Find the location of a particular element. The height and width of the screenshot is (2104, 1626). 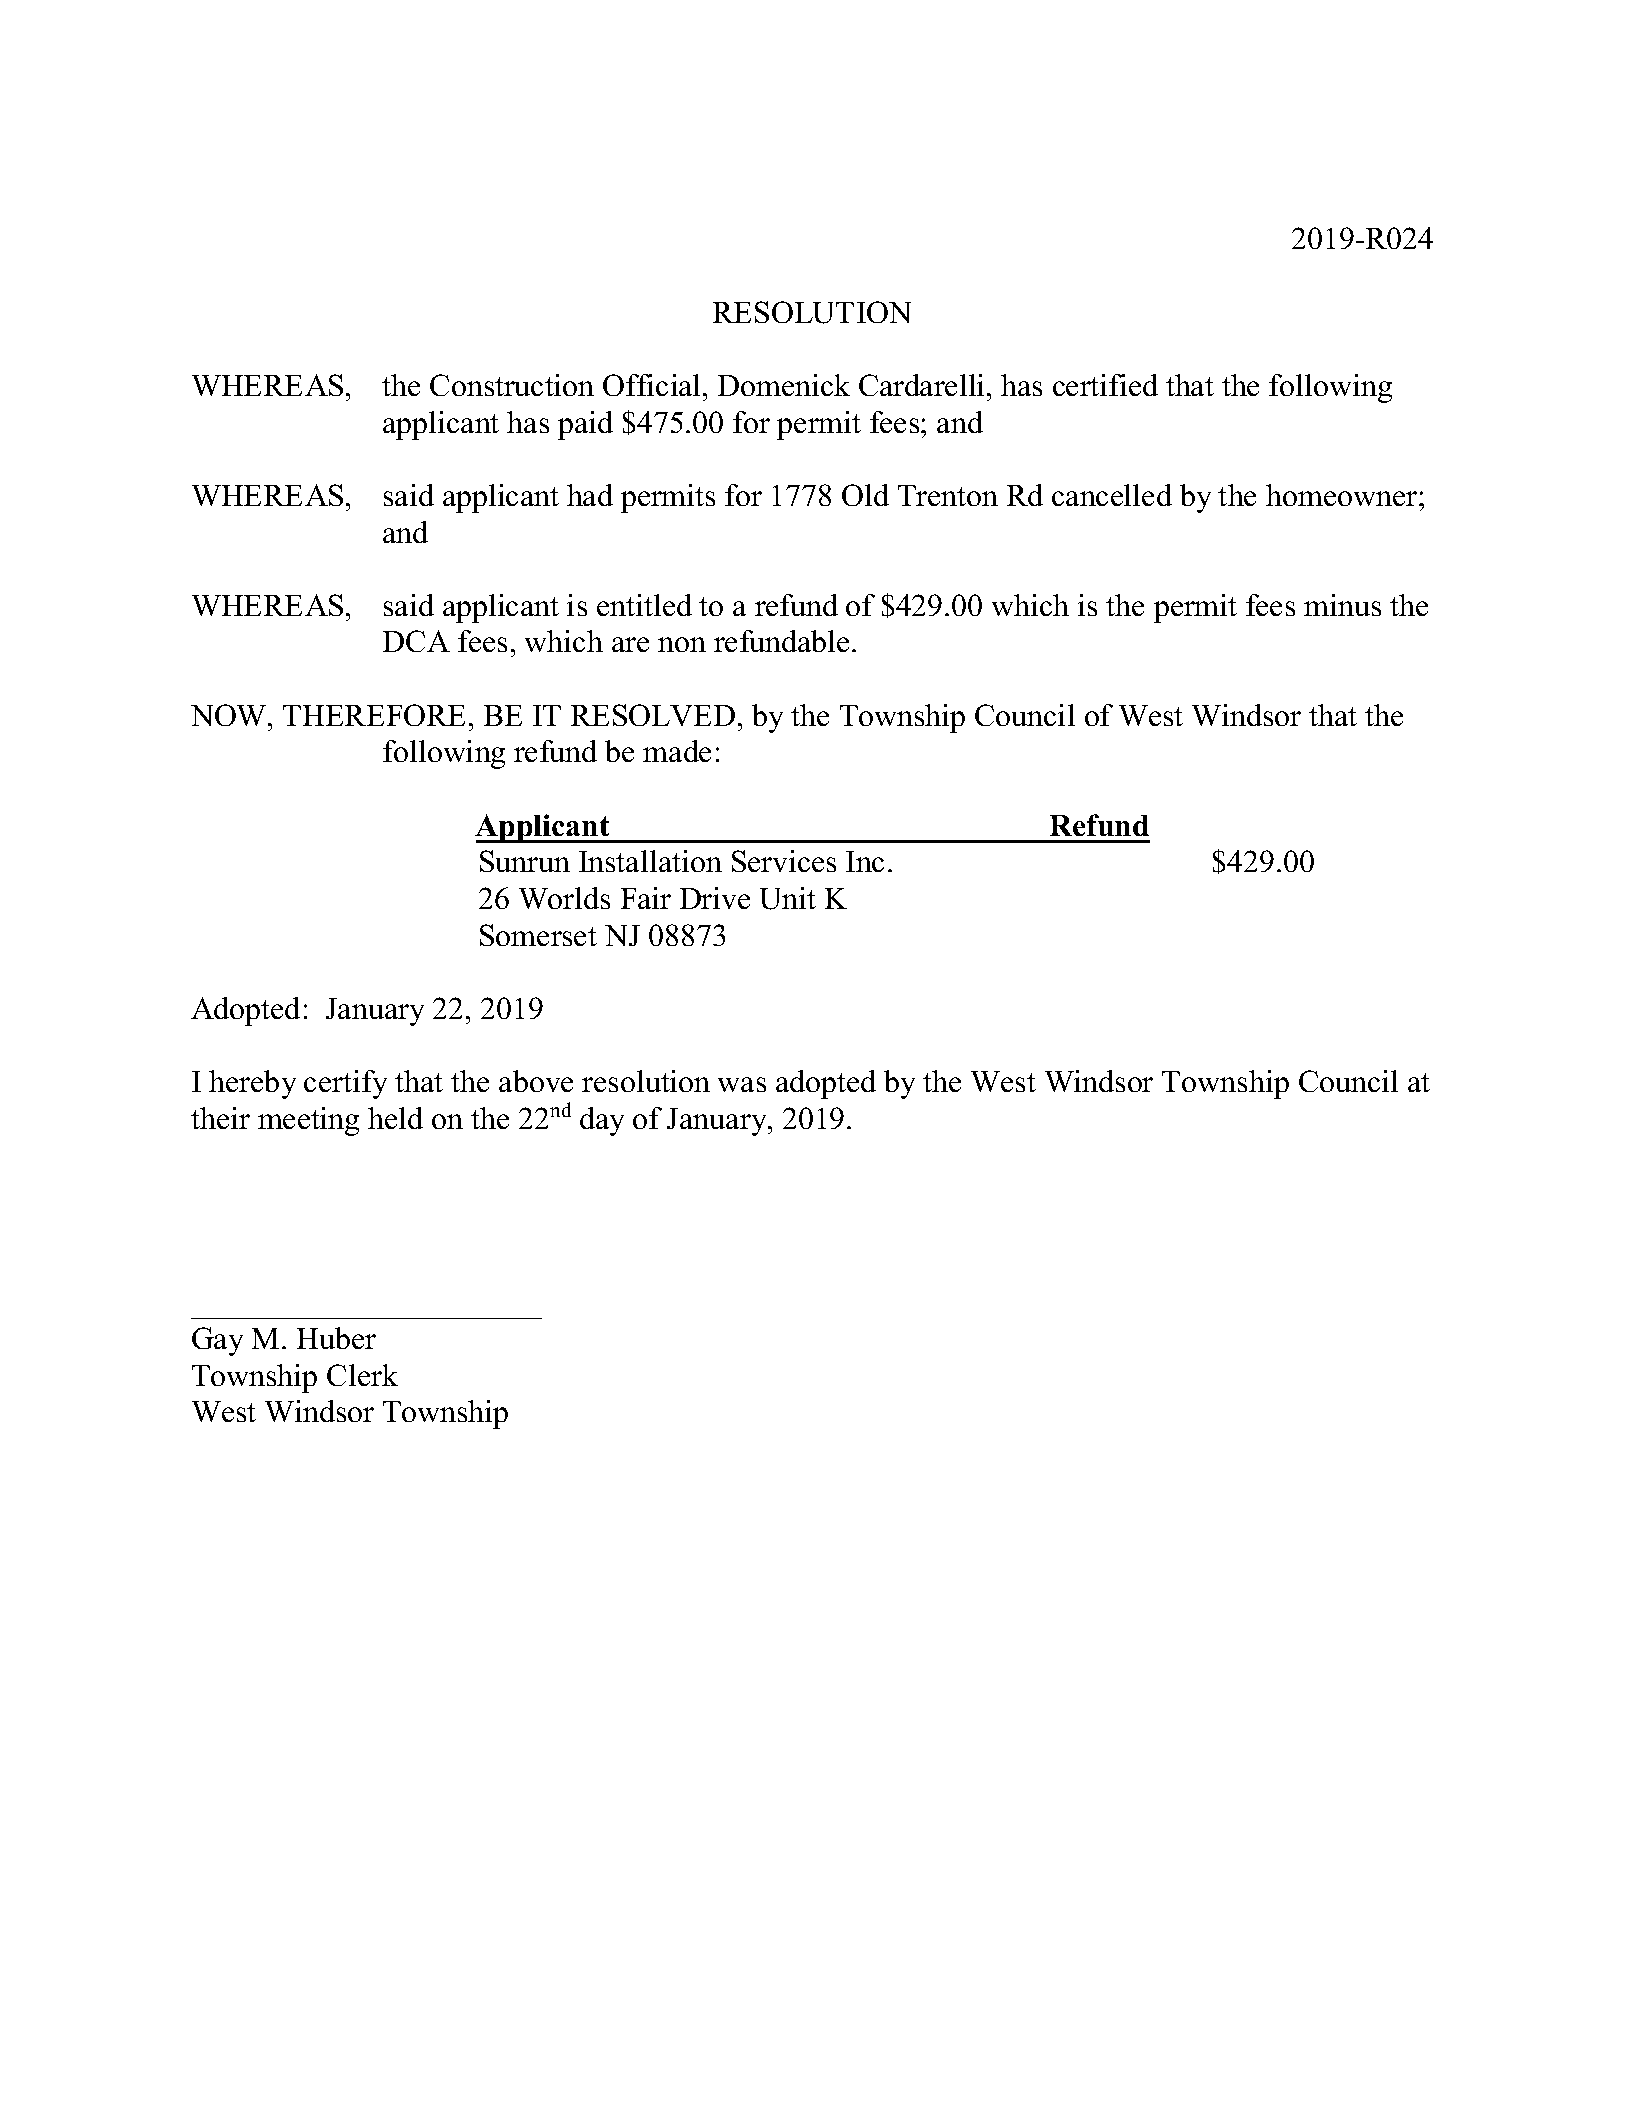

Official is located at coordinates (653, 385).
